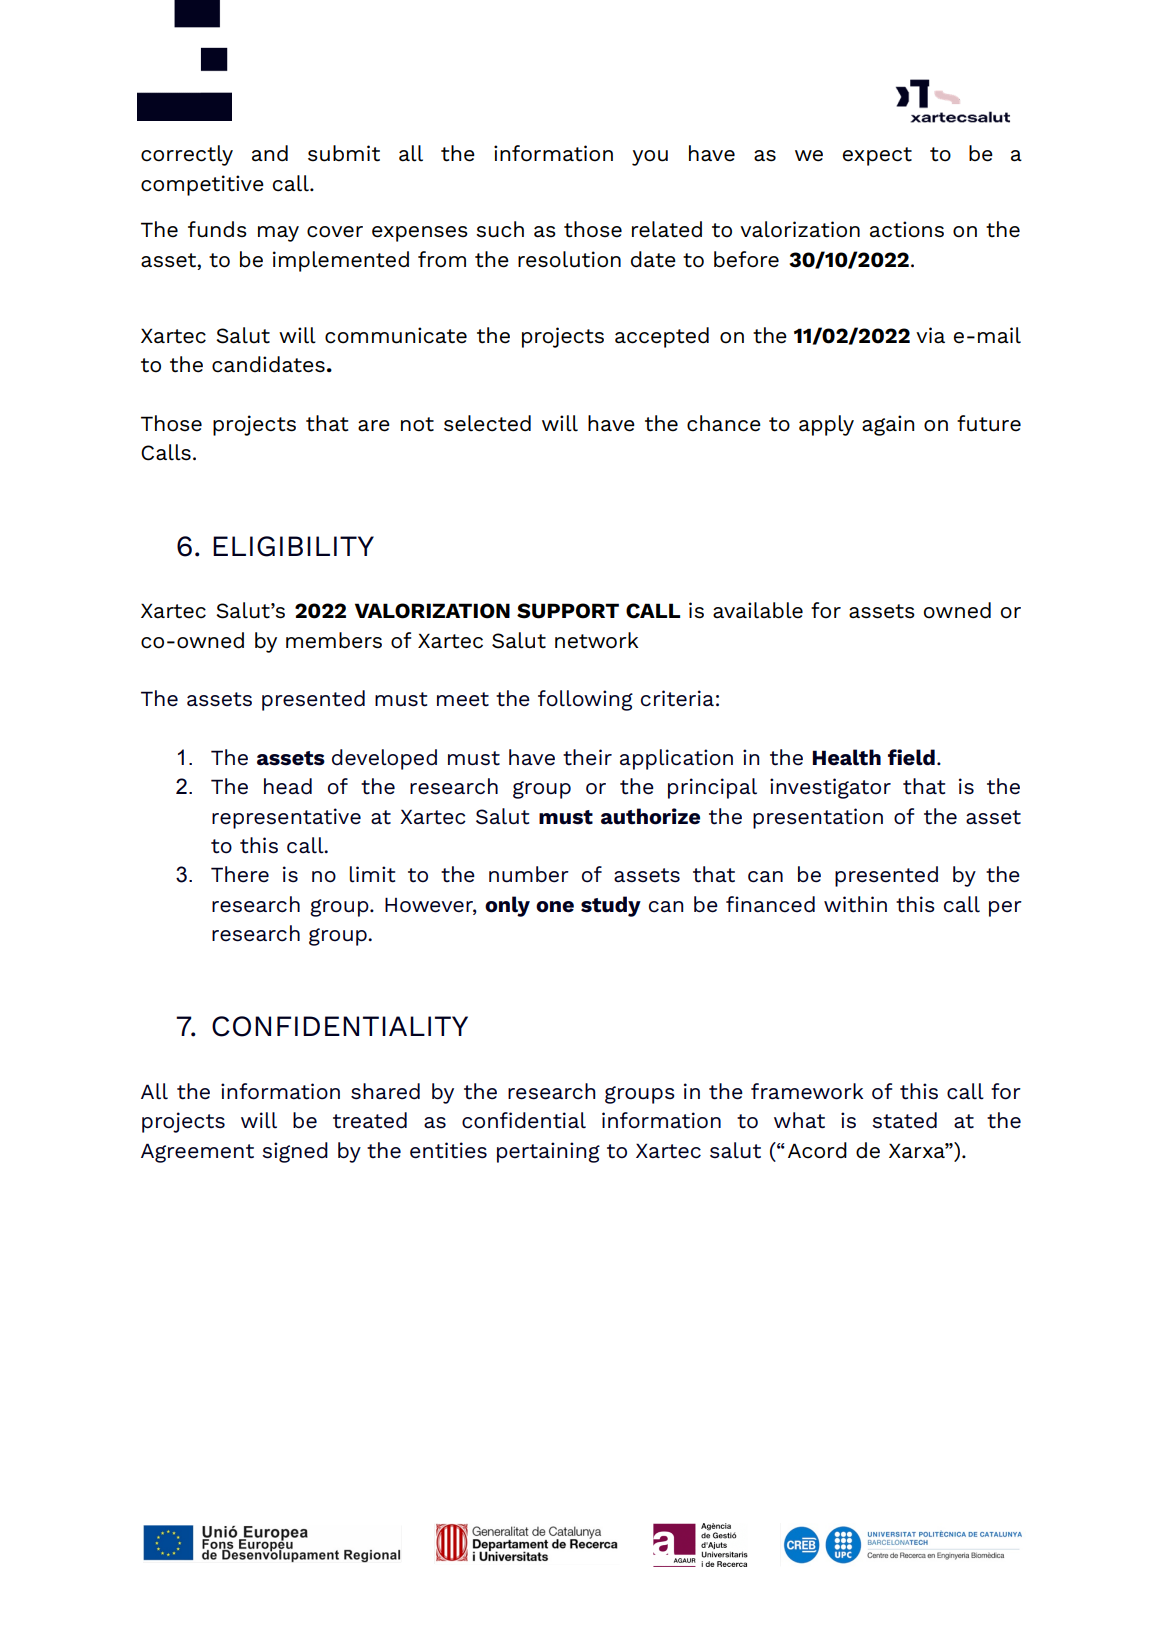  Describe the element at coordinates (344, 153) in the screenshot. I see `submit` at that location.
